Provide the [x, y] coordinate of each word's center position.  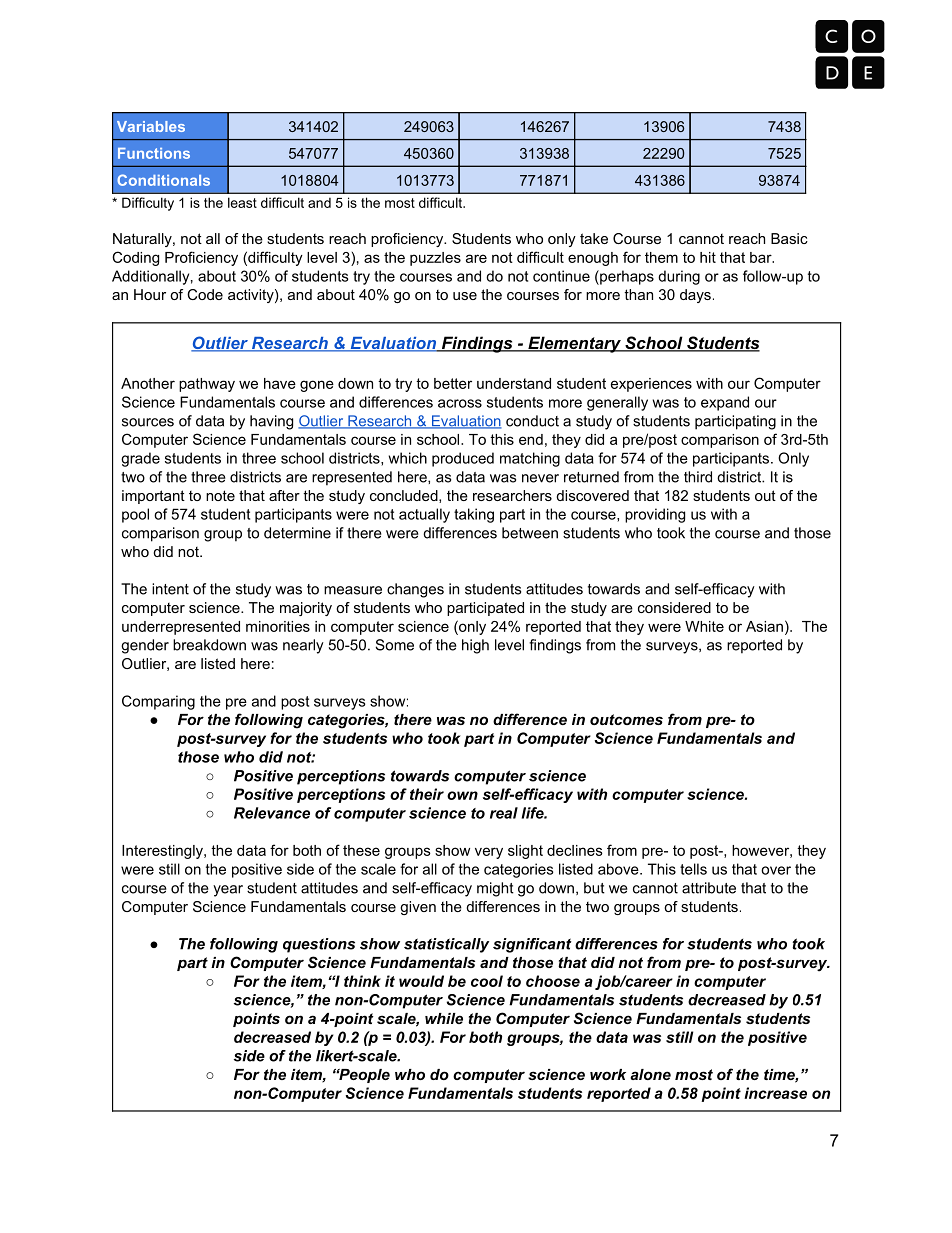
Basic [789, 238]
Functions [154, 153]
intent [170, 589]
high [475, 646]
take [594, 238]
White [704, 626]
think [362, 981]
